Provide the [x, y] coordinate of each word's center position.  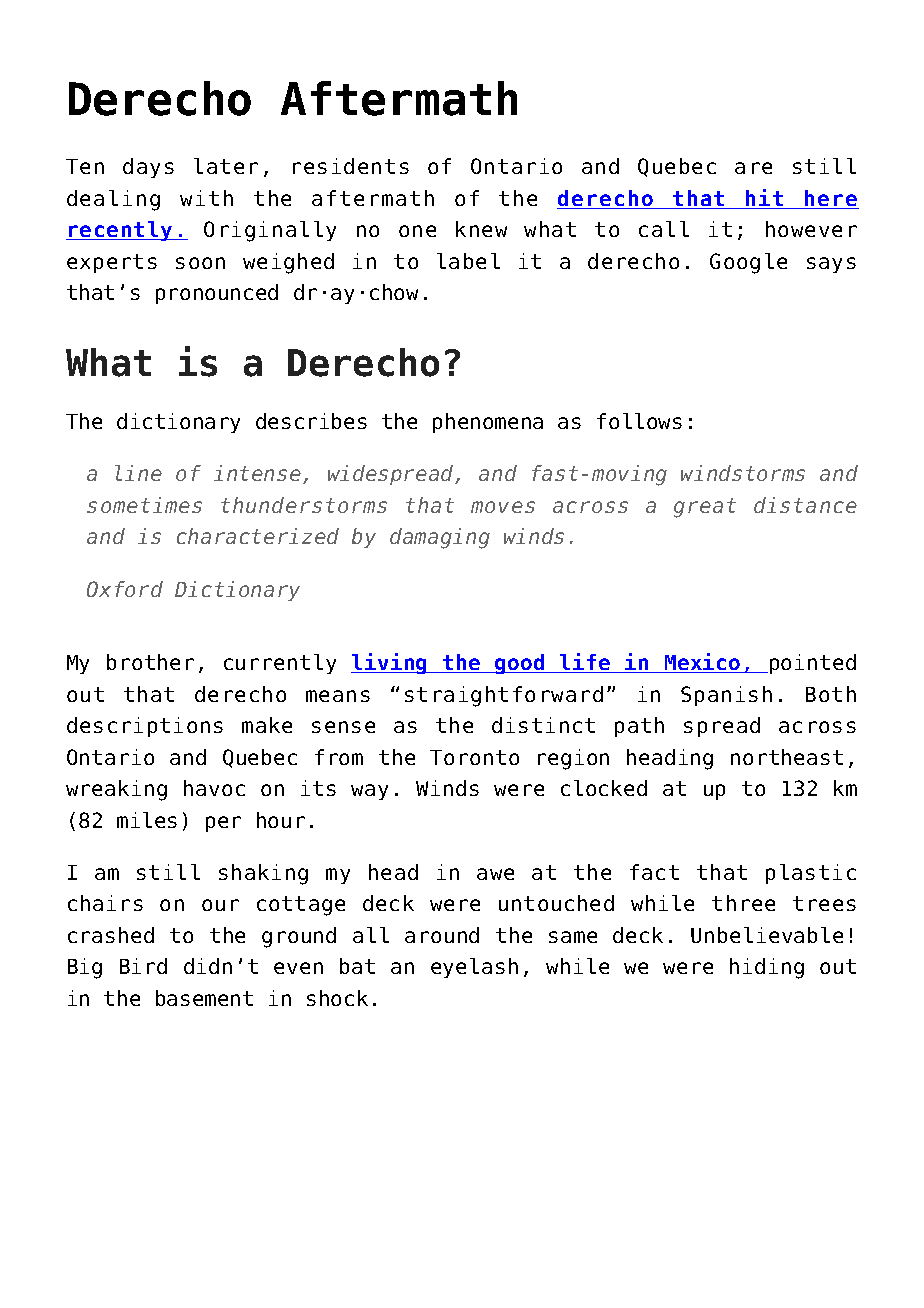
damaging [440, 538]
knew [481, 229]
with [206, 198]
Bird [143, 966]
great [705, 508]
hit [765, 199]
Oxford [125, 589]
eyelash [474, 968]
